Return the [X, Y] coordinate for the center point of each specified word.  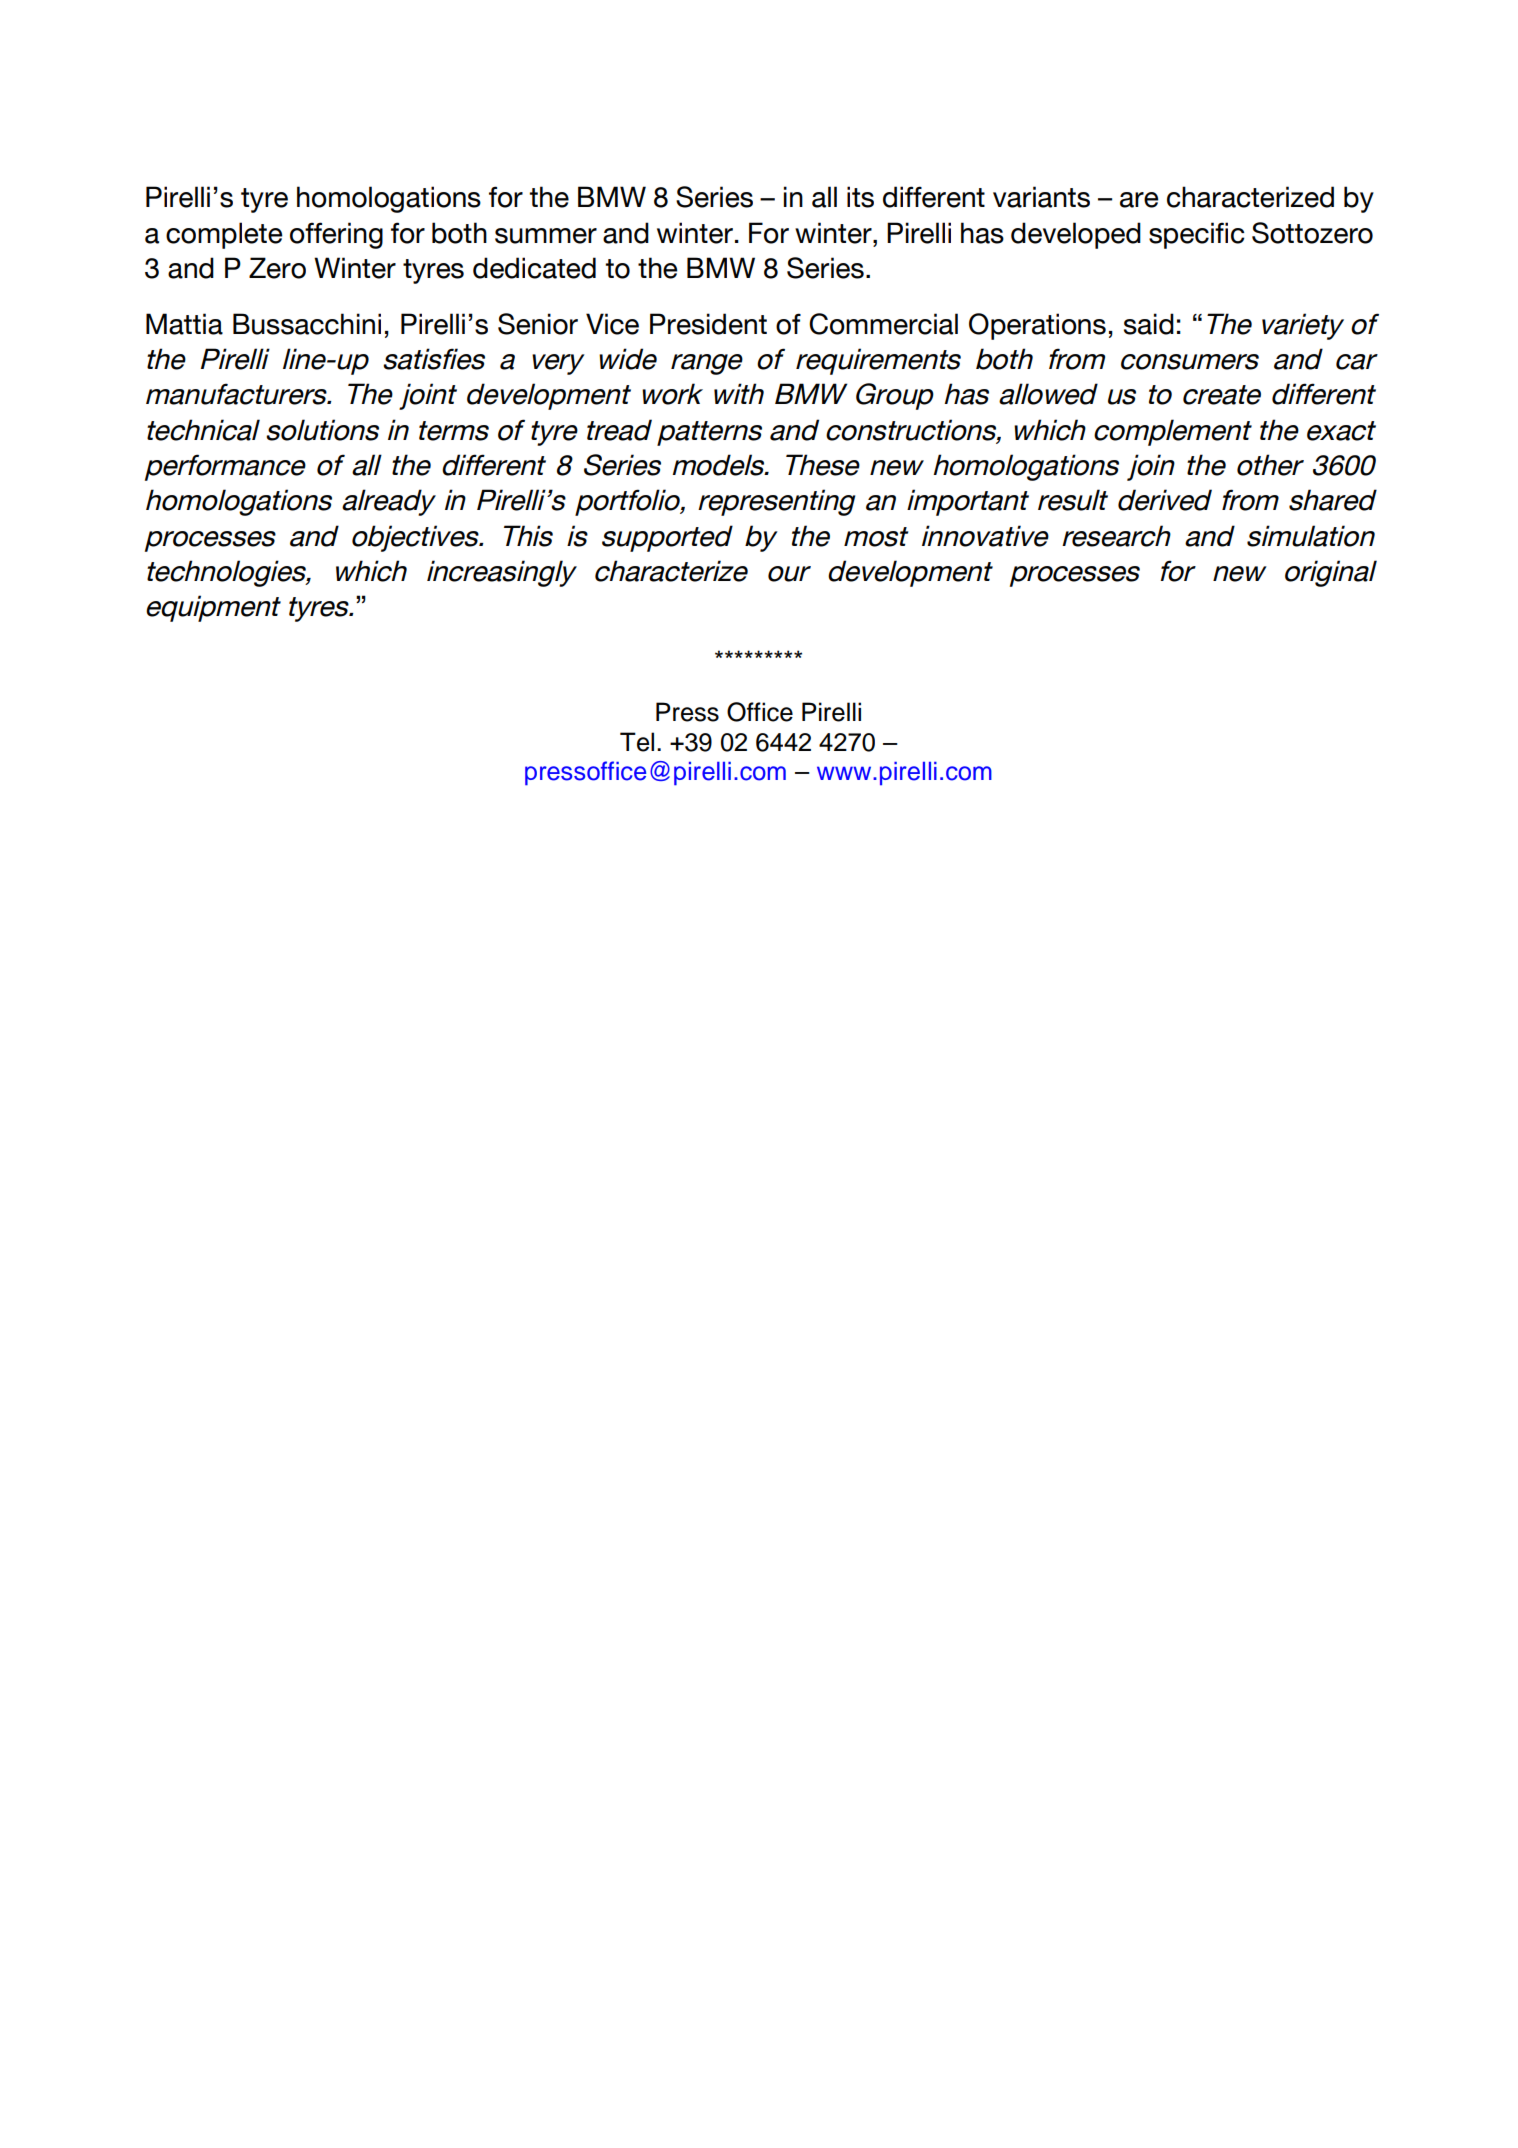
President [708, 324]
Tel [637, 742]
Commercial [883, 324]
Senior [538, 324]
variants [1041, 197]
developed [1076, 235]
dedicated [534, 268]
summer [546, 236]
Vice [612, 324]
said [1149, 324]
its [860, 197]
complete [224, 235]
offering [336, 235]
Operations [1037, 326]
